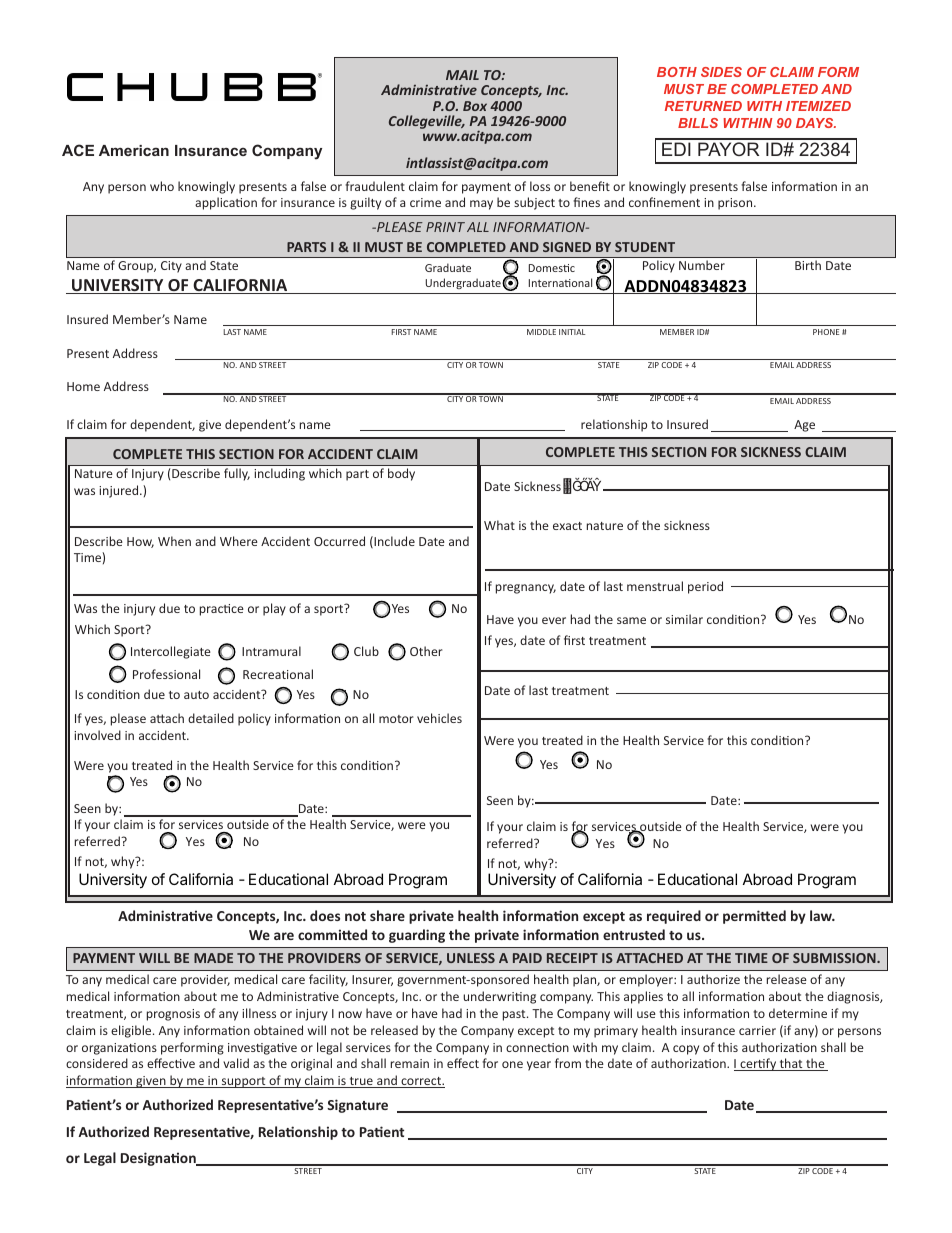  Describe the element at coordinates (410, 1063) in the screenshot. I see `remain` at that location.
